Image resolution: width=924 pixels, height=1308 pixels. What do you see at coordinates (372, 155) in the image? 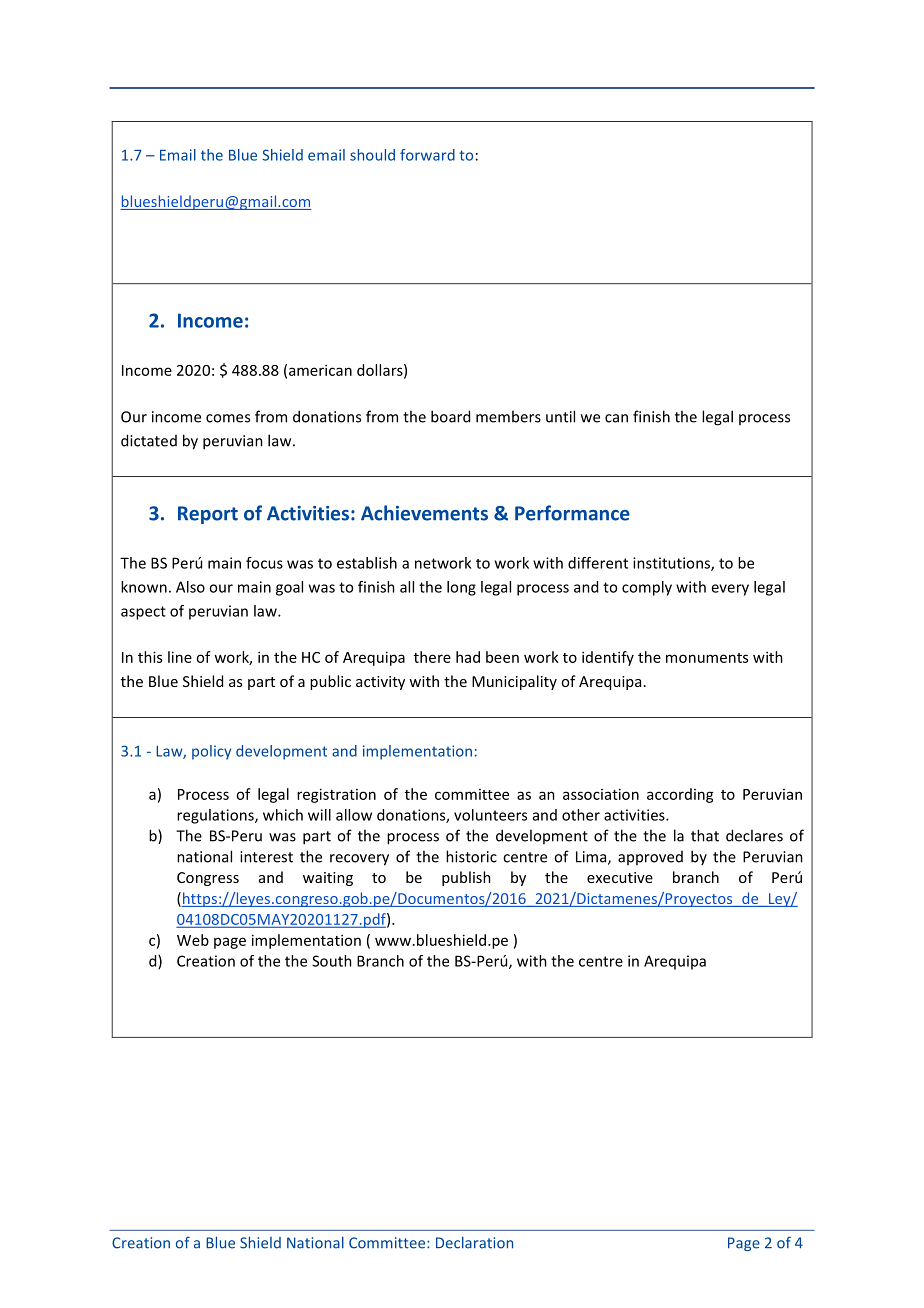
I see `should` at bounding box center [372, 155].
